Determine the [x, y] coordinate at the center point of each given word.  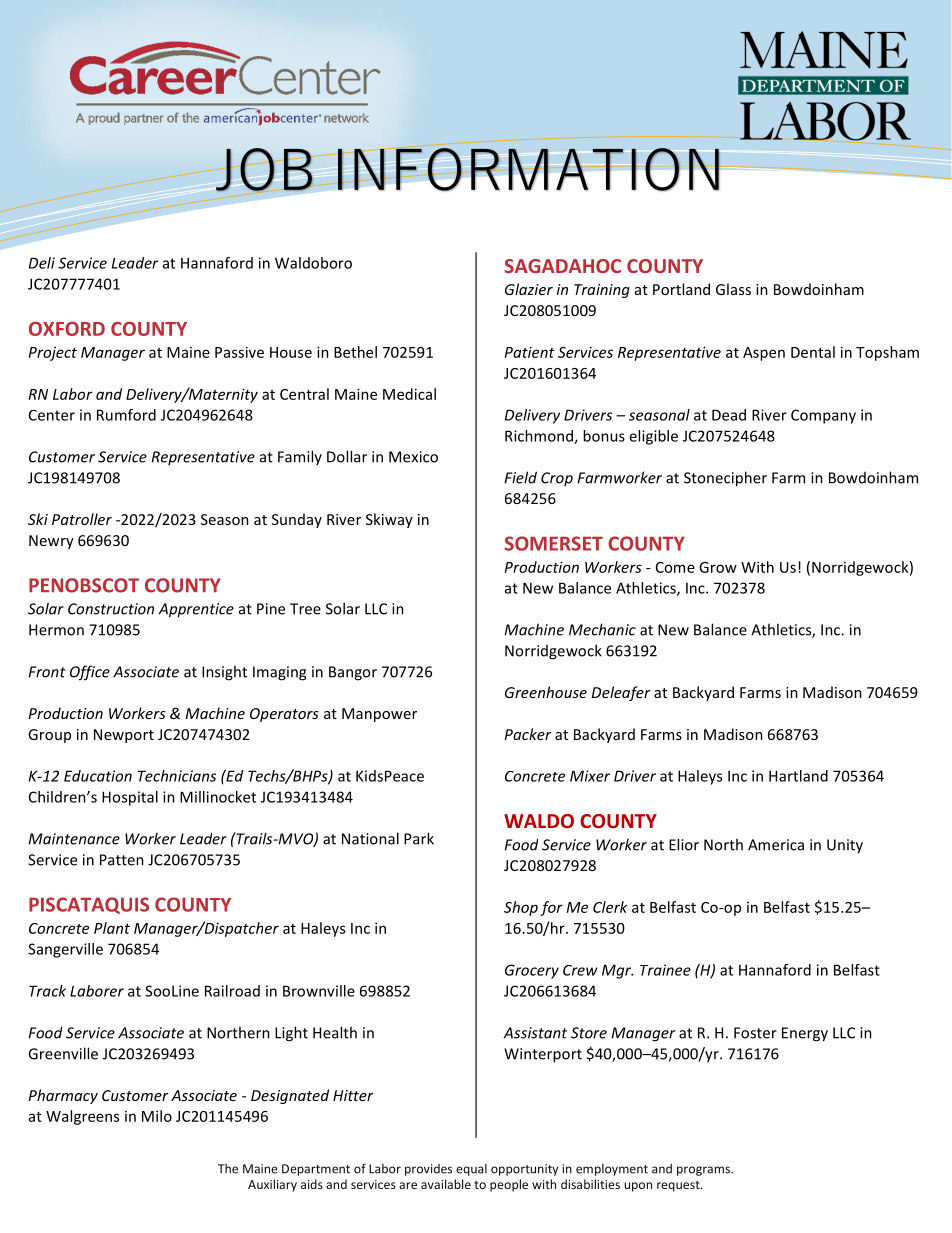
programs [704, 1171]
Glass [733, 289]
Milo [157, 1116]
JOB [264, 170]
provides [428, 1170]
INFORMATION [528, 168]
